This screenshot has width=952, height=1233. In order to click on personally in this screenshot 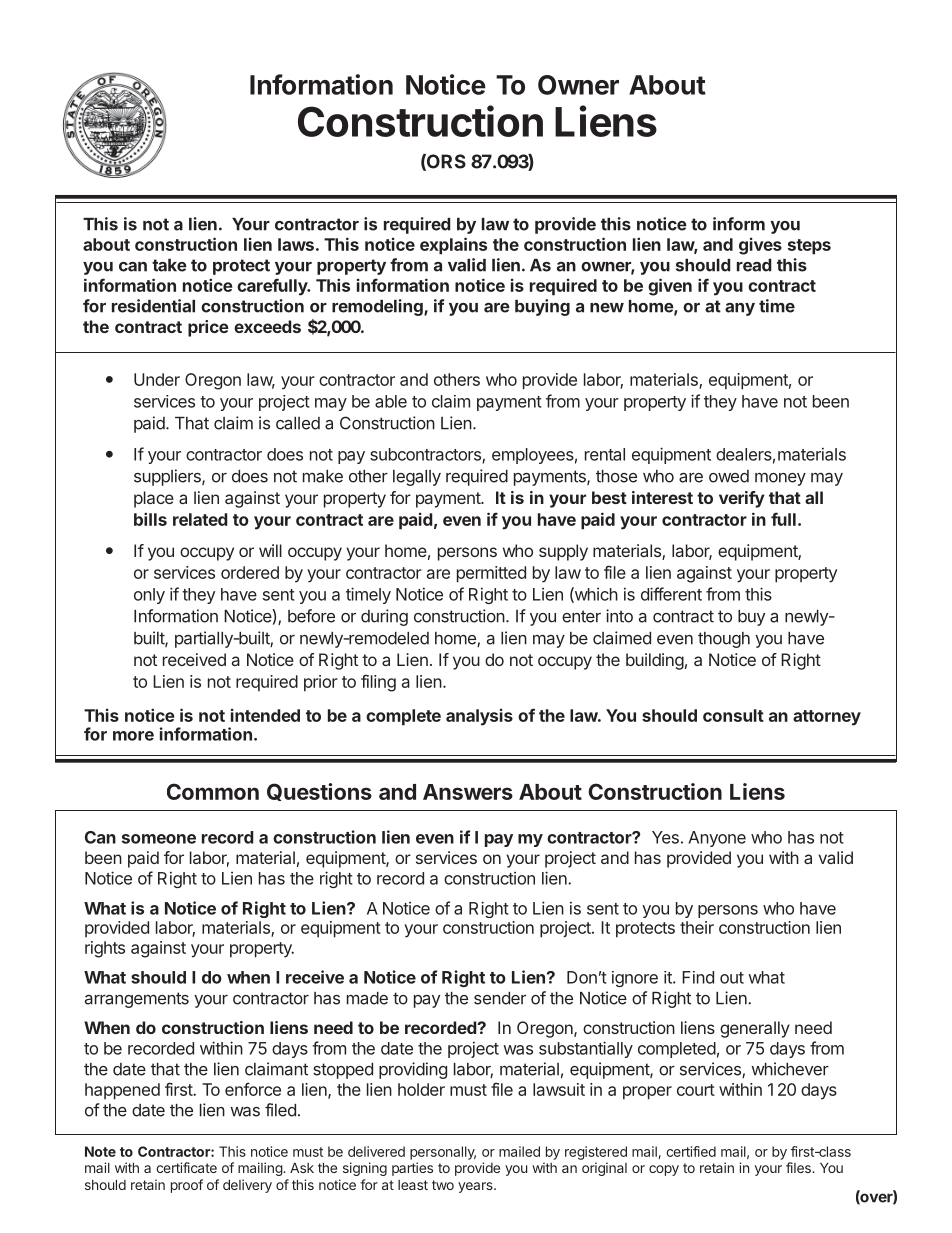, I will do `click(443, 1153)`.
